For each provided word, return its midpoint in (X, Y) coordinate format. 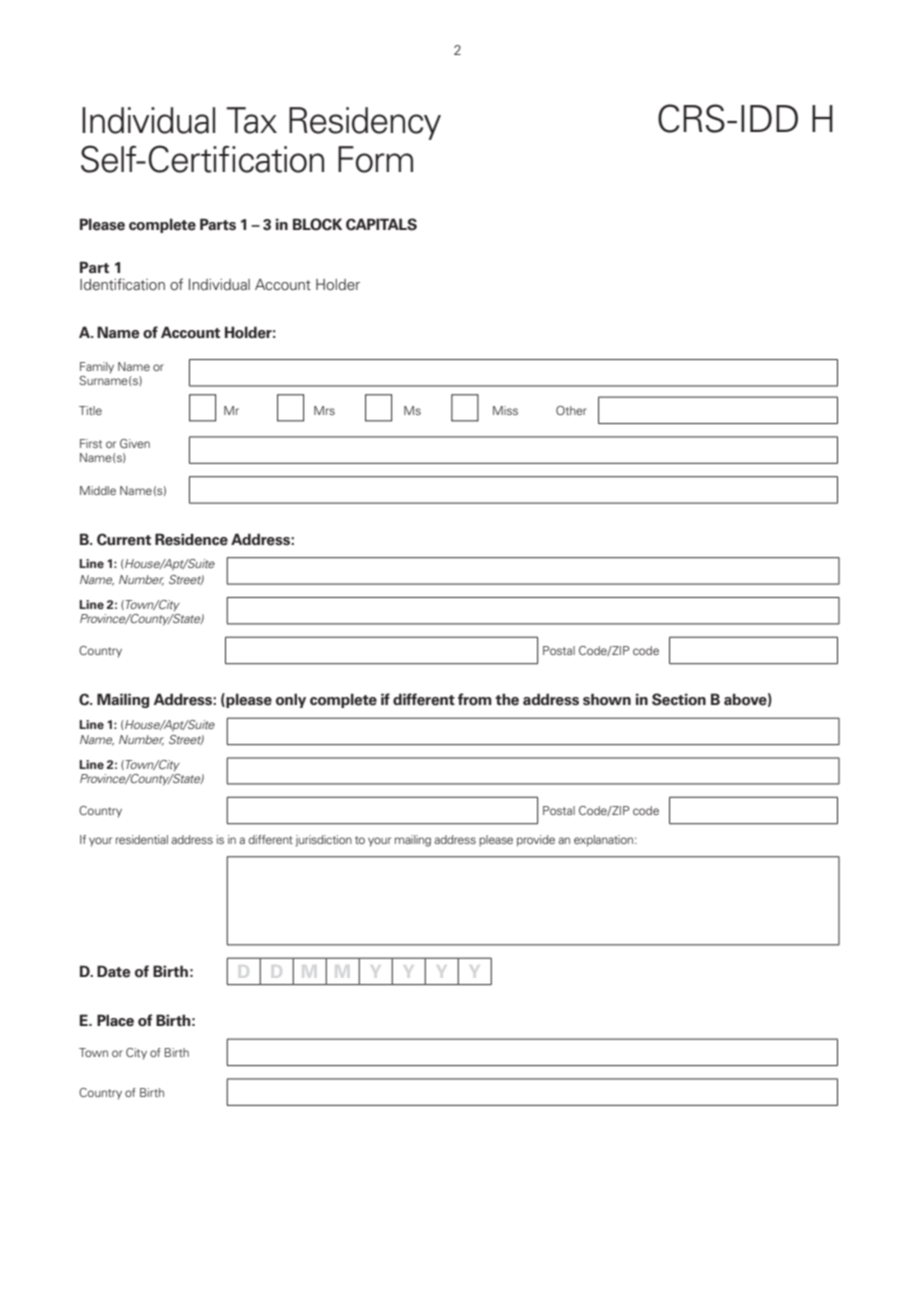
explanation (603, 841)
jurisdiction (324, 841)
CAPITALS (381, 224)
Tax (251, 120)
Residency (365, 123)
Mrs (324, 410)
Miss (505, 410)
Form (375, 159)
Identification (122, 284)
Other (571, 410)
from (475, 699)
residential (142, 839)
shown (607, 699)
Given (135, 443)
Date (113, 971)
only (291, 700)
